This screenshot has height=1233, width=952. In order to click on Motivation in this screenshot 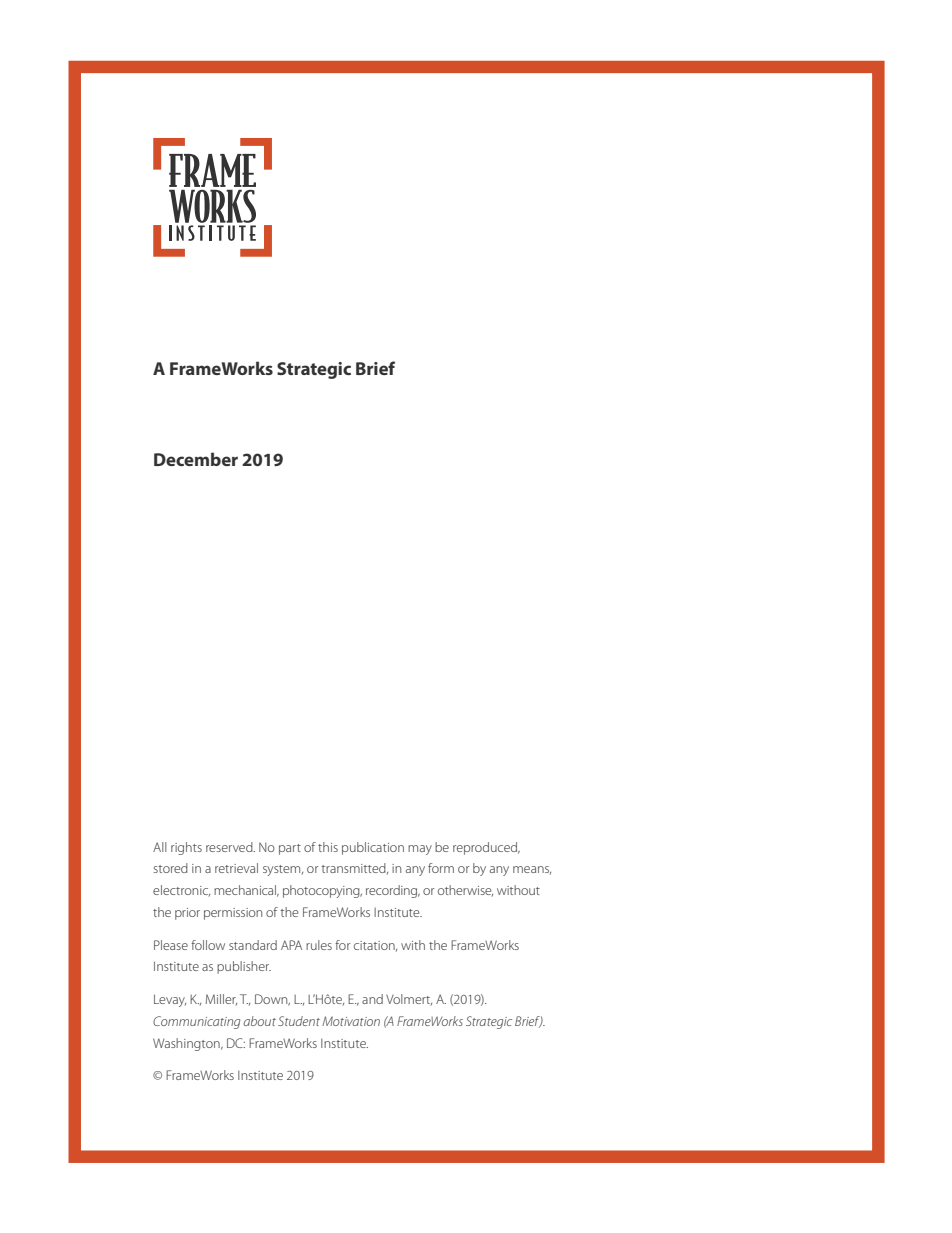, I will do `click(351, 1021)`.
